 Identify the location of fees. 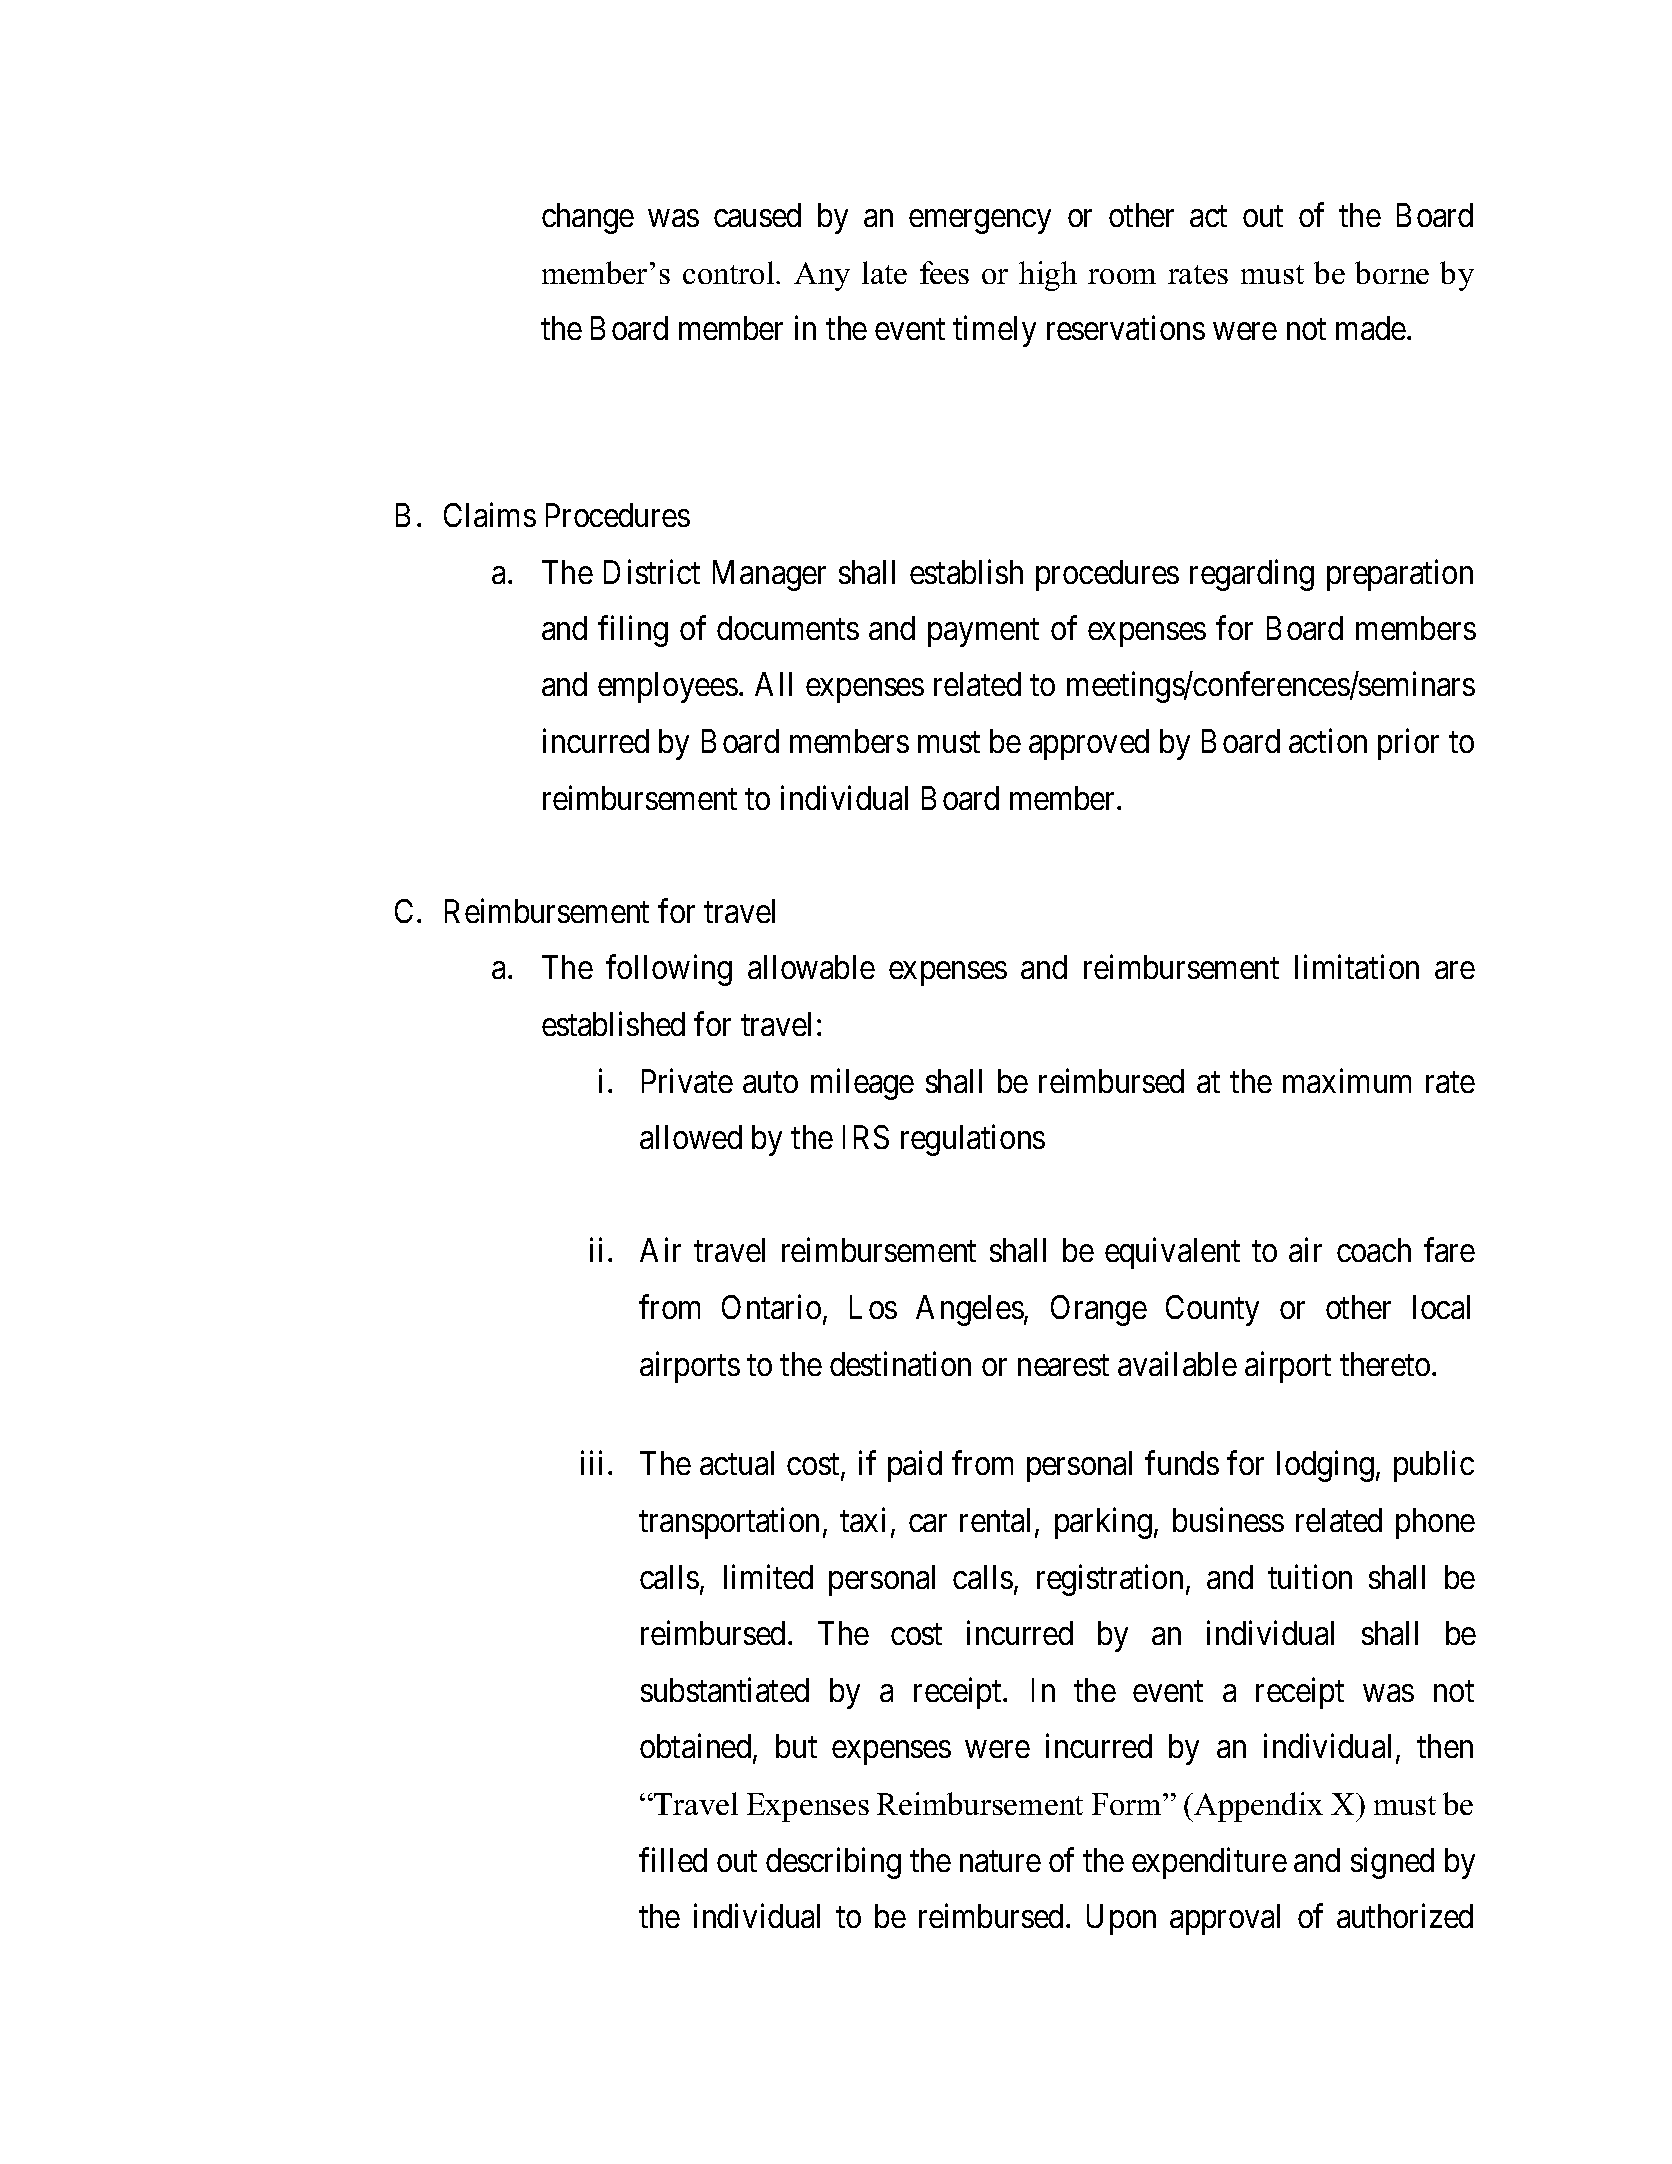
(944, 272).
